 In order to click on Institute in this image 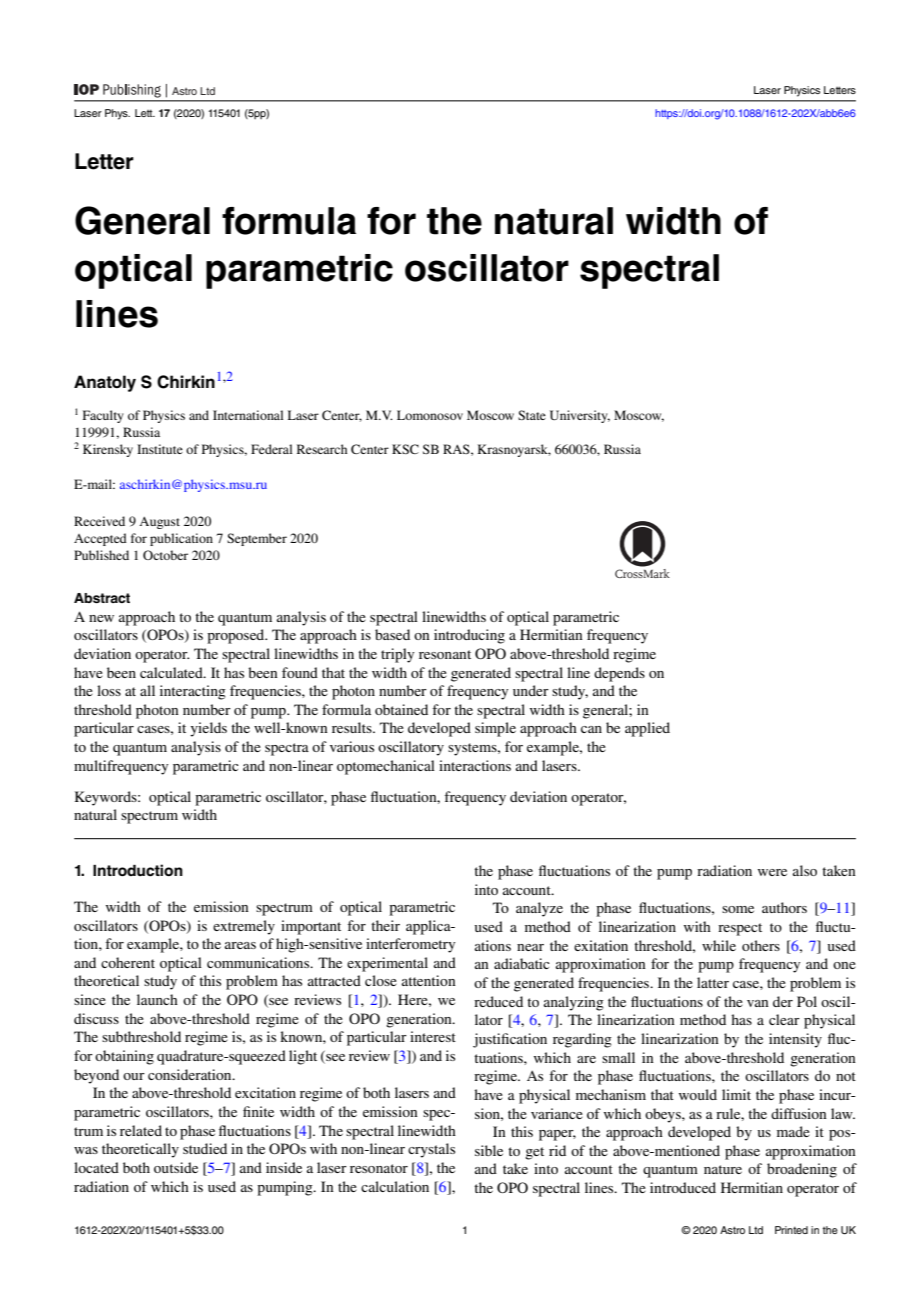, I will do `click(160, 449)`.
